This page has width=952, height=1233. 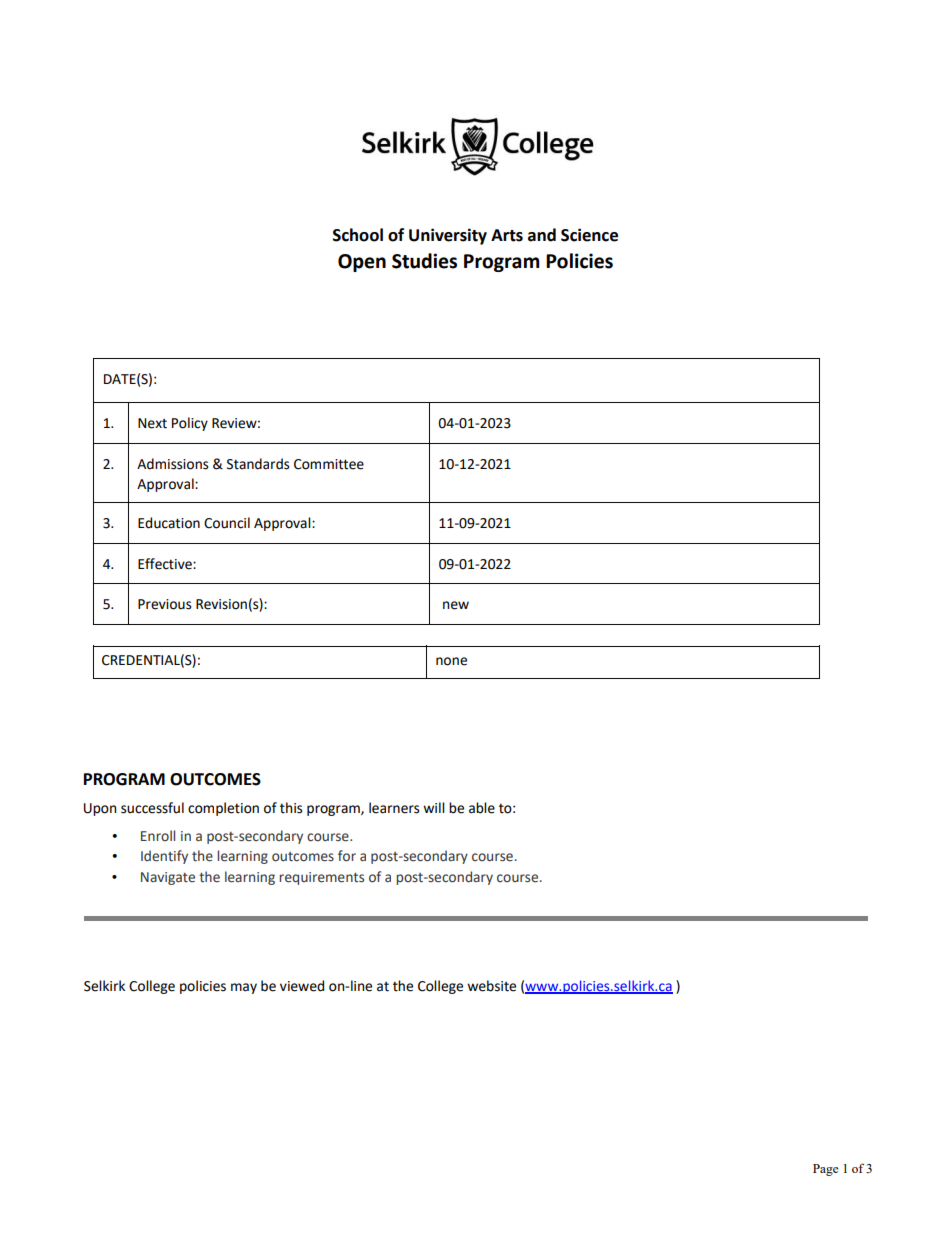 What do you see at coordinates (164, 604) in the page?
I see `Previous` at bounding box center [164, 604].
